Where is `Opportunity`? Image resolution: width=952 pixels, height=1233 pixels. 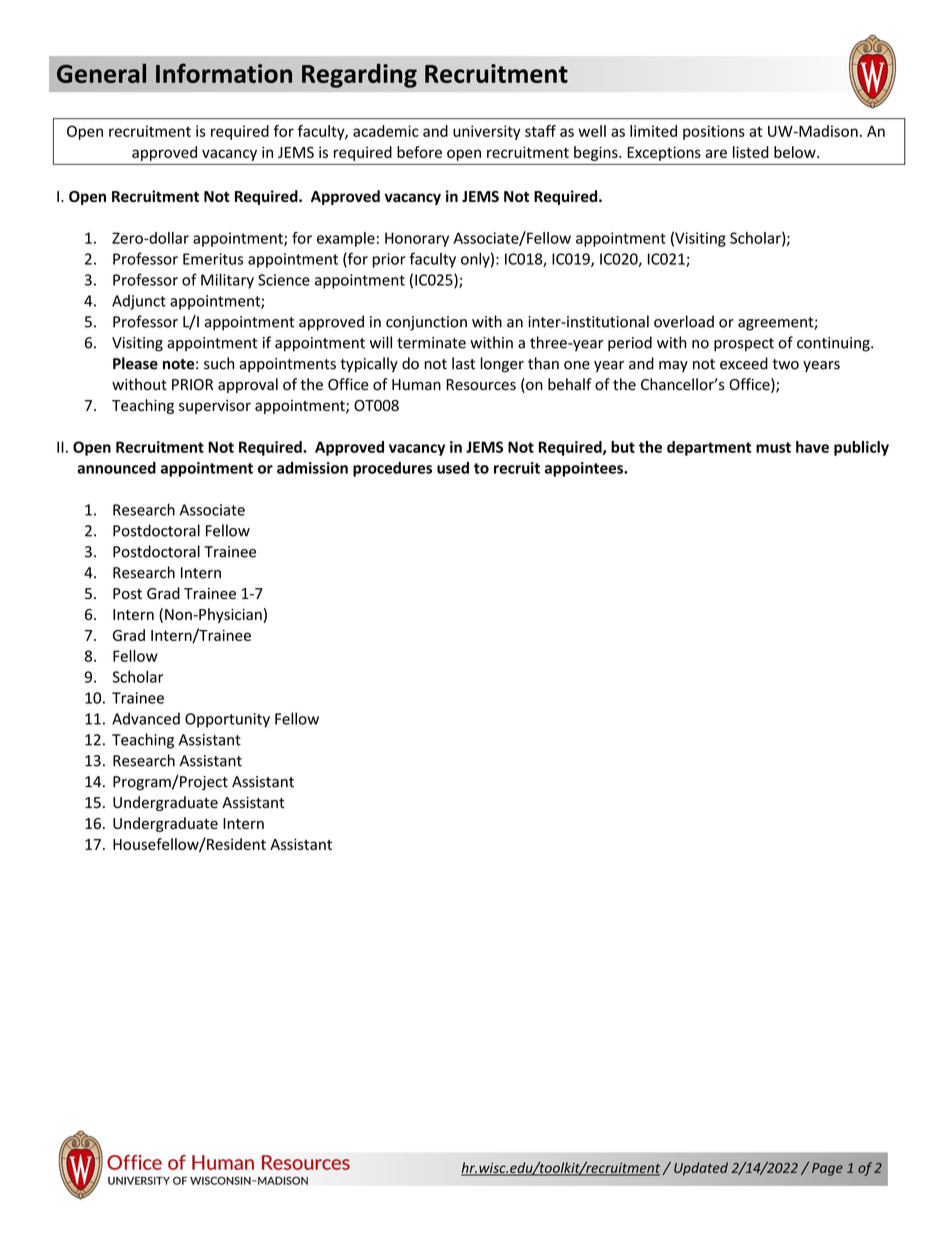 Opportunity is located at coordinates (227, 720).
